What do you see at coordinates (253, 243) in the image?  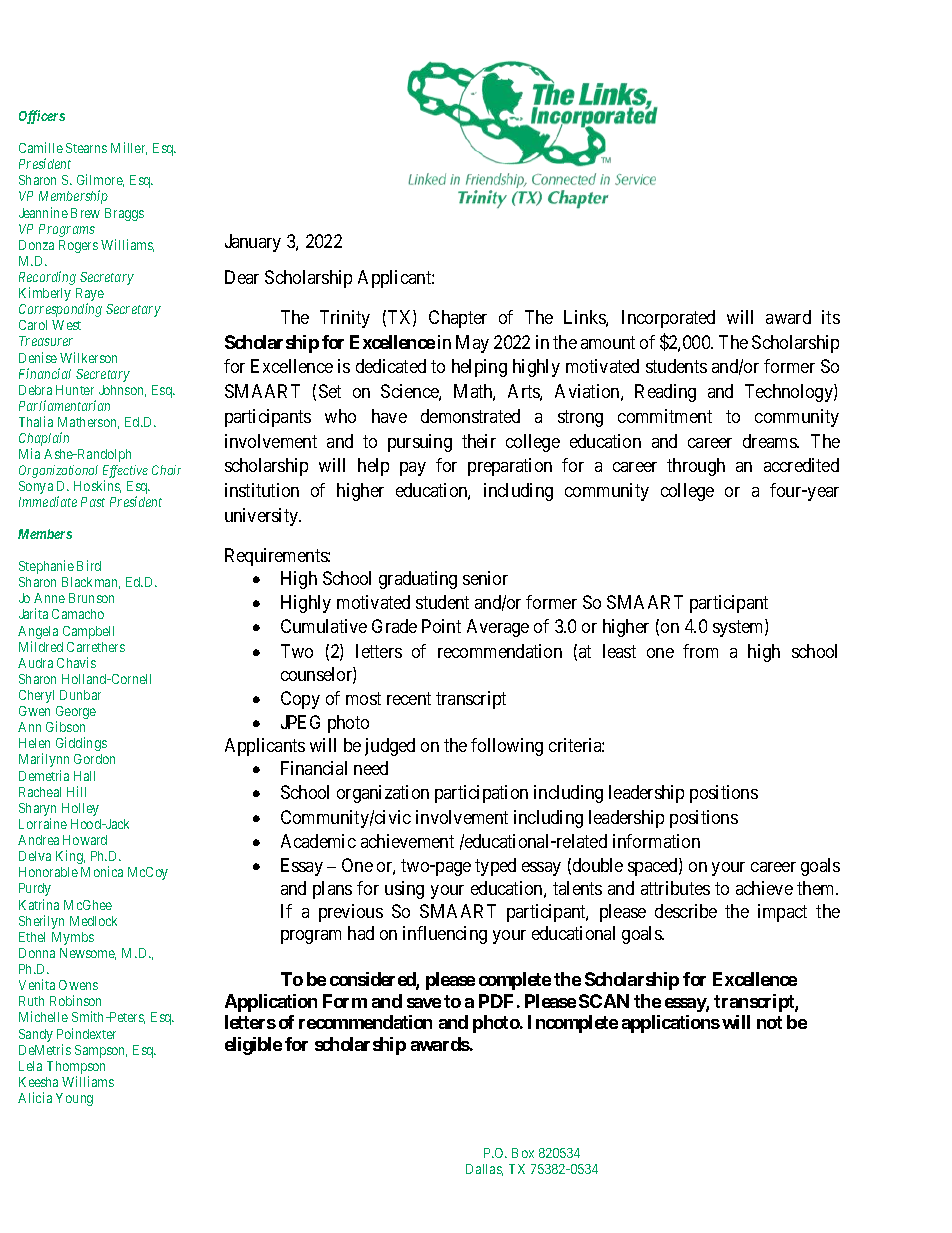 I see `January` at bounding box center [253, 243].
